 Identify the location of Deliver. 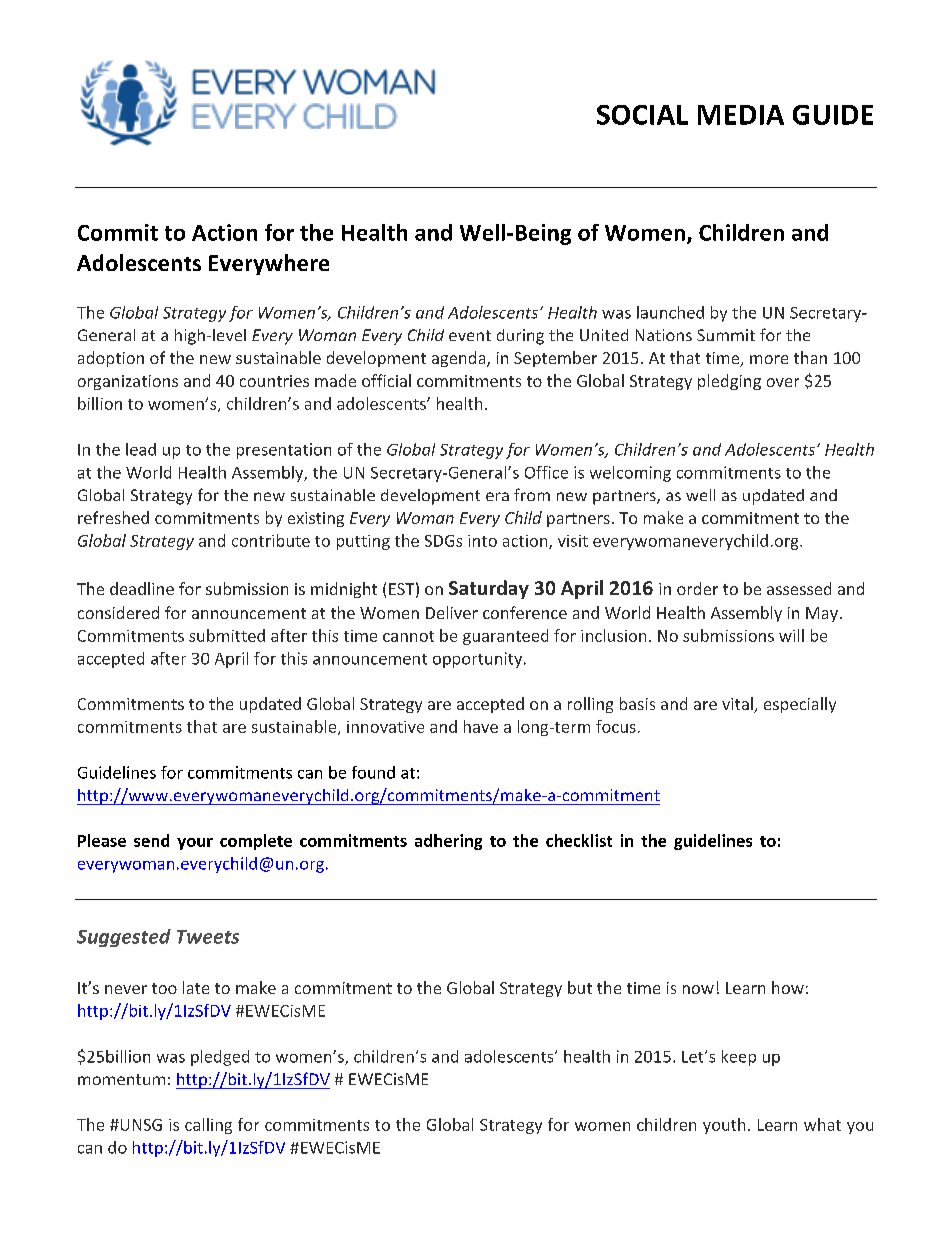
(452, 612).
